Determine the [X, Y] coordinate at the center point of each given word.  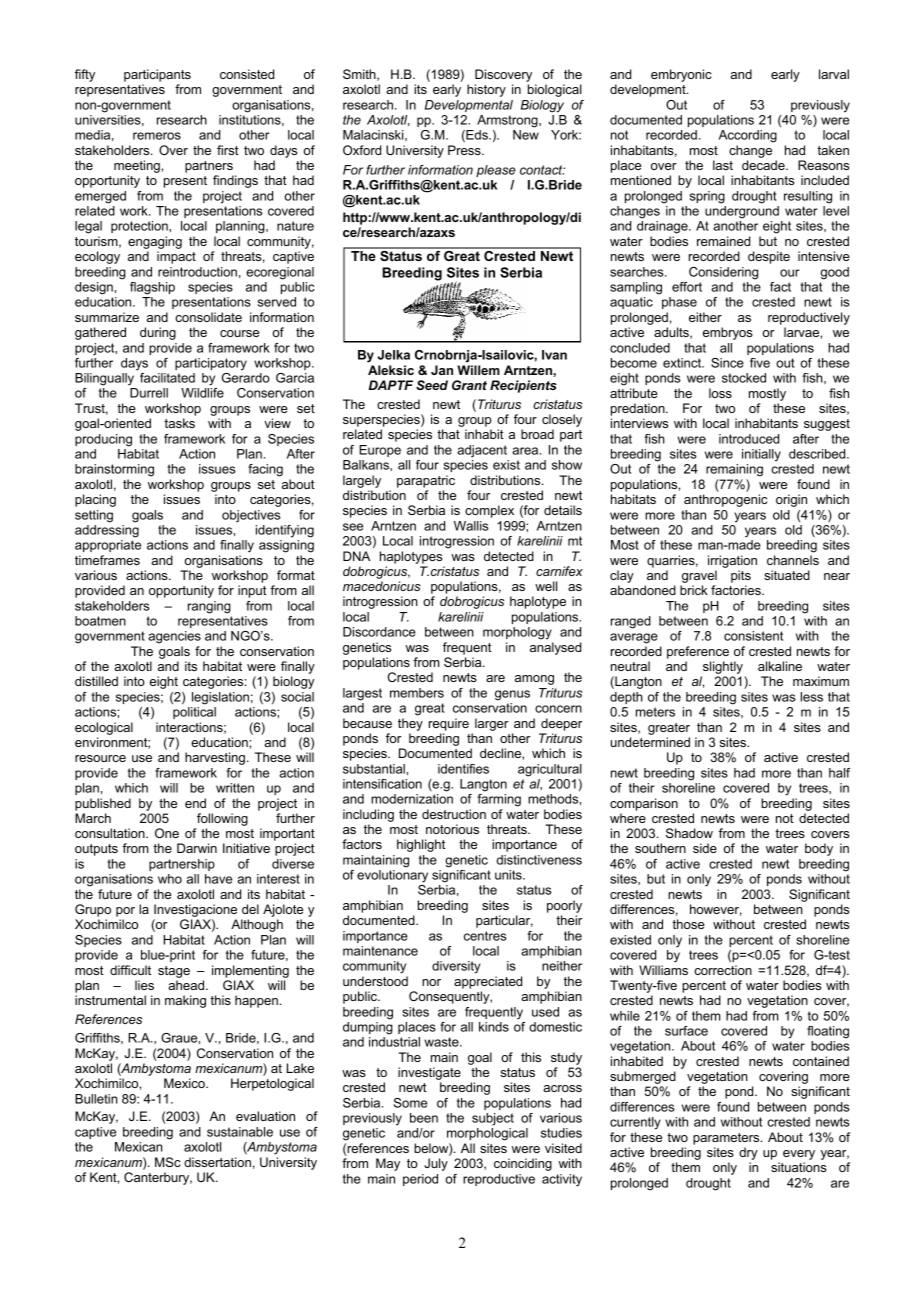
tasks [179, 423]
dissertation [217, 1162]
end [195, 803]
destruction [454, 814]
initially [761, 455]
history [486, 90]
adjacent [482, 451]
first [228, 150]
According [748, 136]
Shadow [689, 833]
